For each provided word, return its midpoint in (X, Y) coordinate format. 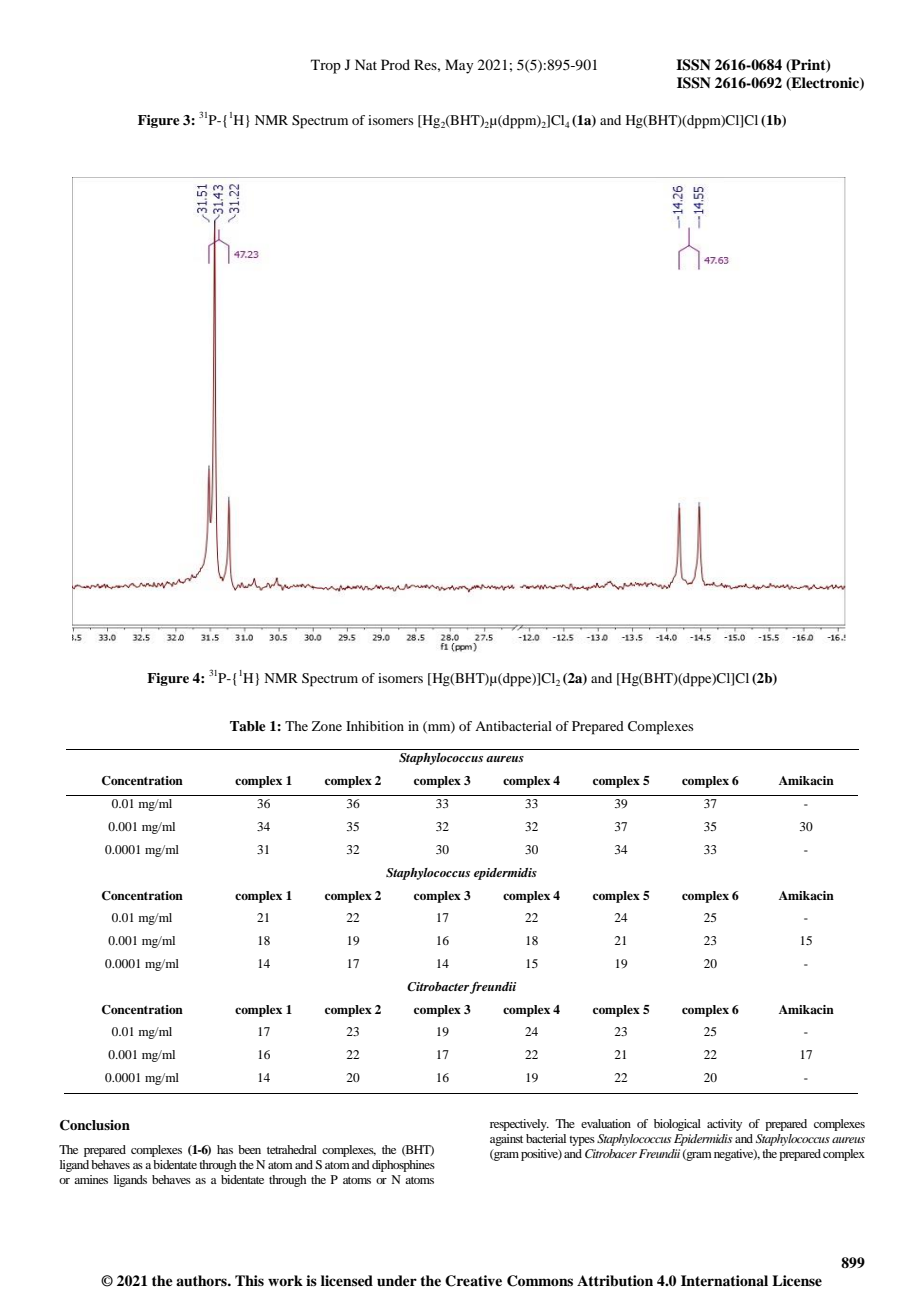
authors (202, 1280)
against (506, 1140)
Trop (326, 66)
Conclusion (95, 1125)
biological (677, 1125)
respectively (519, 1125)
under (397, 1280)
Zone (327, 726)
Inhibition (375, 726)
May (459, 66)
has (225, 1149)
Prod (395, 64)
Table (248, 726)
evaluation (606, 1123)
